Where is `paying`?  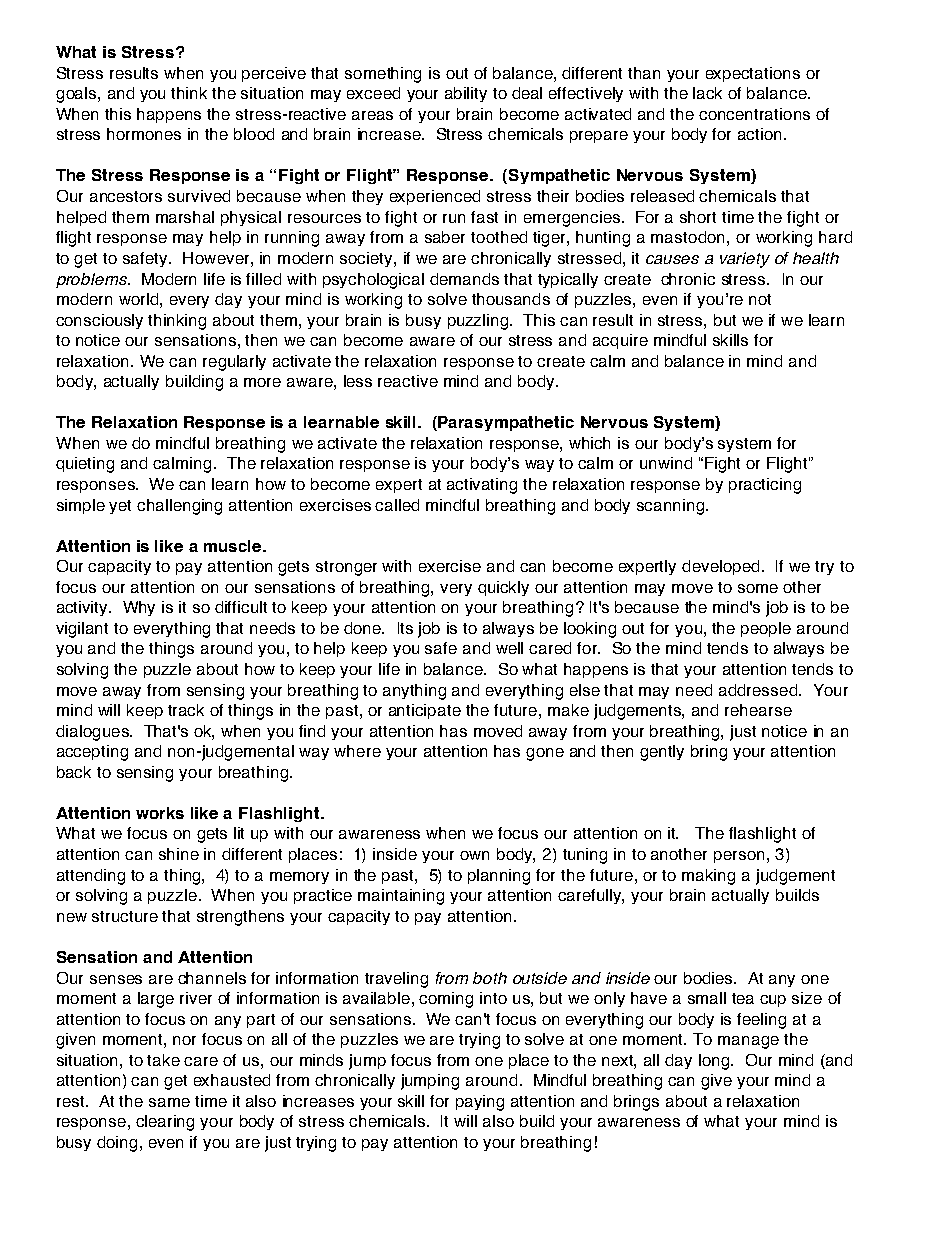 paying is located at coordinates (480, 1103).
